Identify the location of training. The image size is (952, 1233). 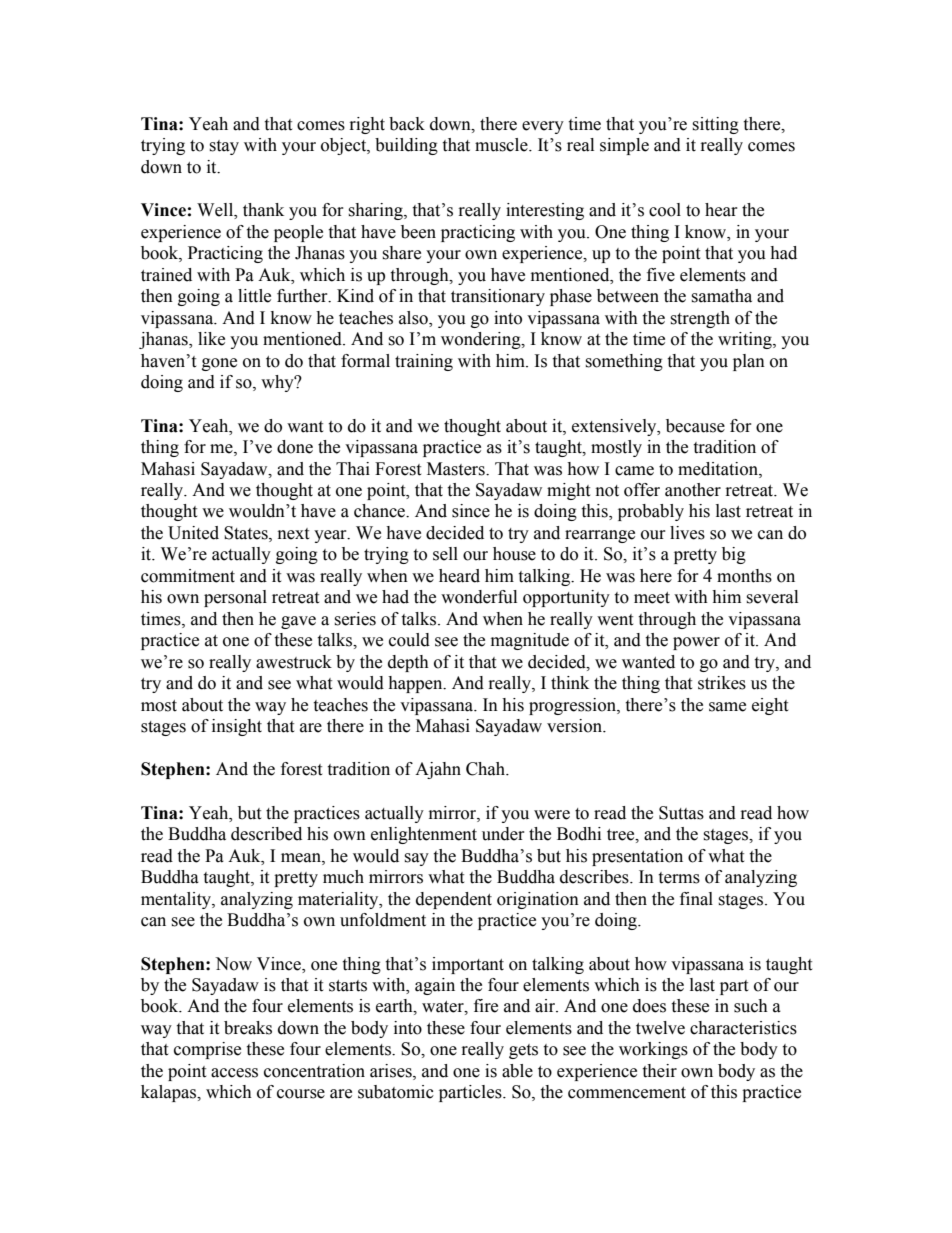
(424, 362).
